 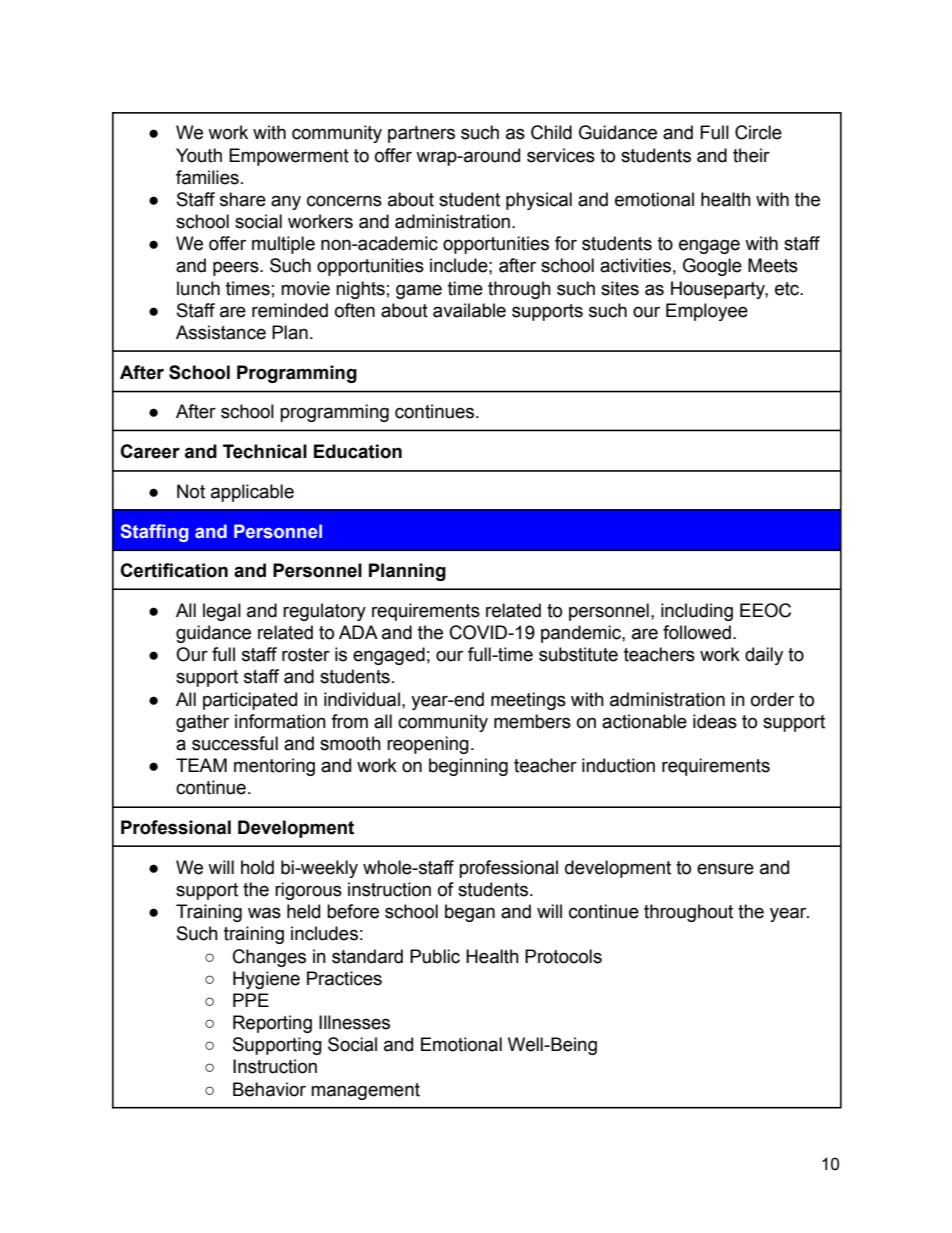 What do you see at coordinates (697, 612) in the document?
I see `including` at bounding box center [697, 612].
